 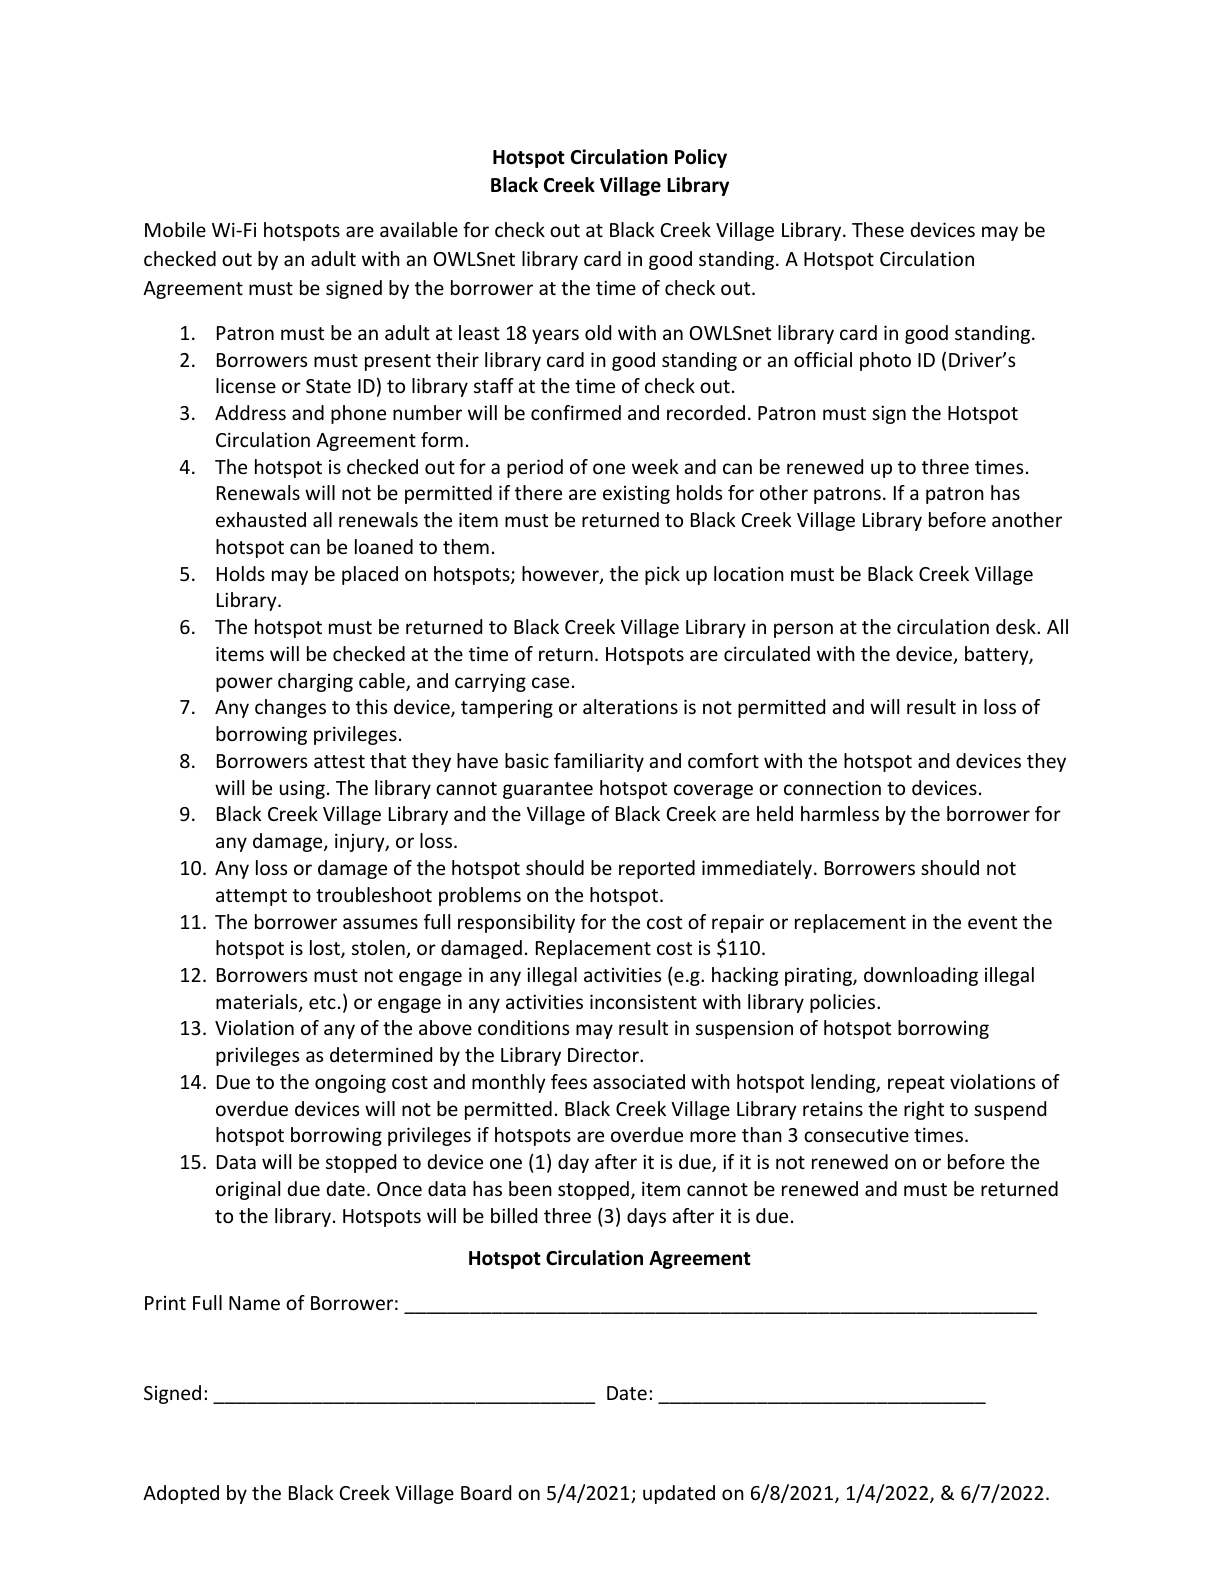 What do you see at coordinates (878, 229) in the screenshot?
I see `These` at bounding box center [878, 229].
